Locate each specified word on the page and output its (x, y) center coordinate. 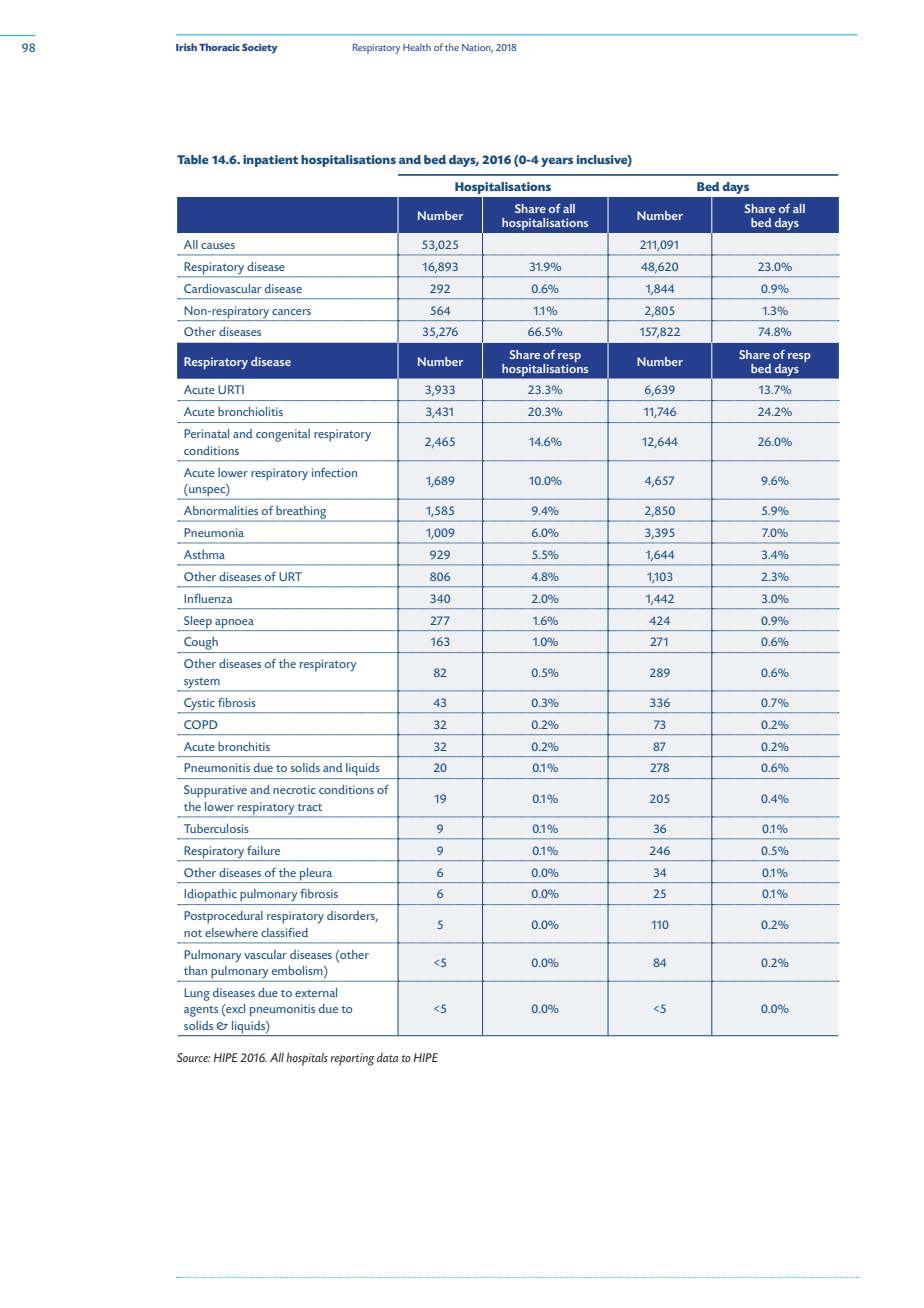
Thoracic (219, 47)
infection (334, 472)
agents (201, 1011)
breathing (302, 513)
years (557, 162)
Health (417, 47)
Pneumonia (214, 532)
